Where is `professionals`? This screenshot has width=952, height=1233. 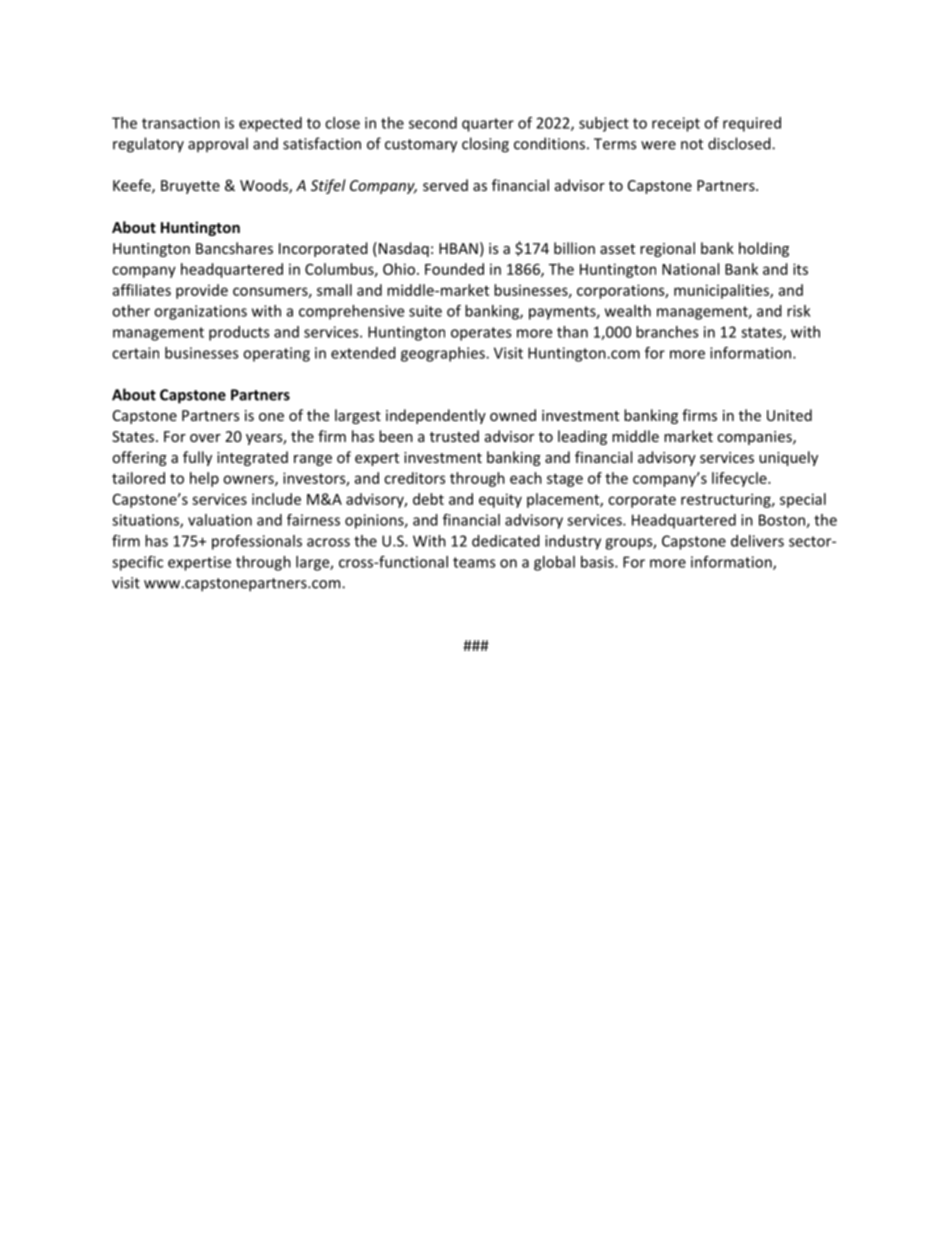 professionals is located at coordinates (257, 542).
